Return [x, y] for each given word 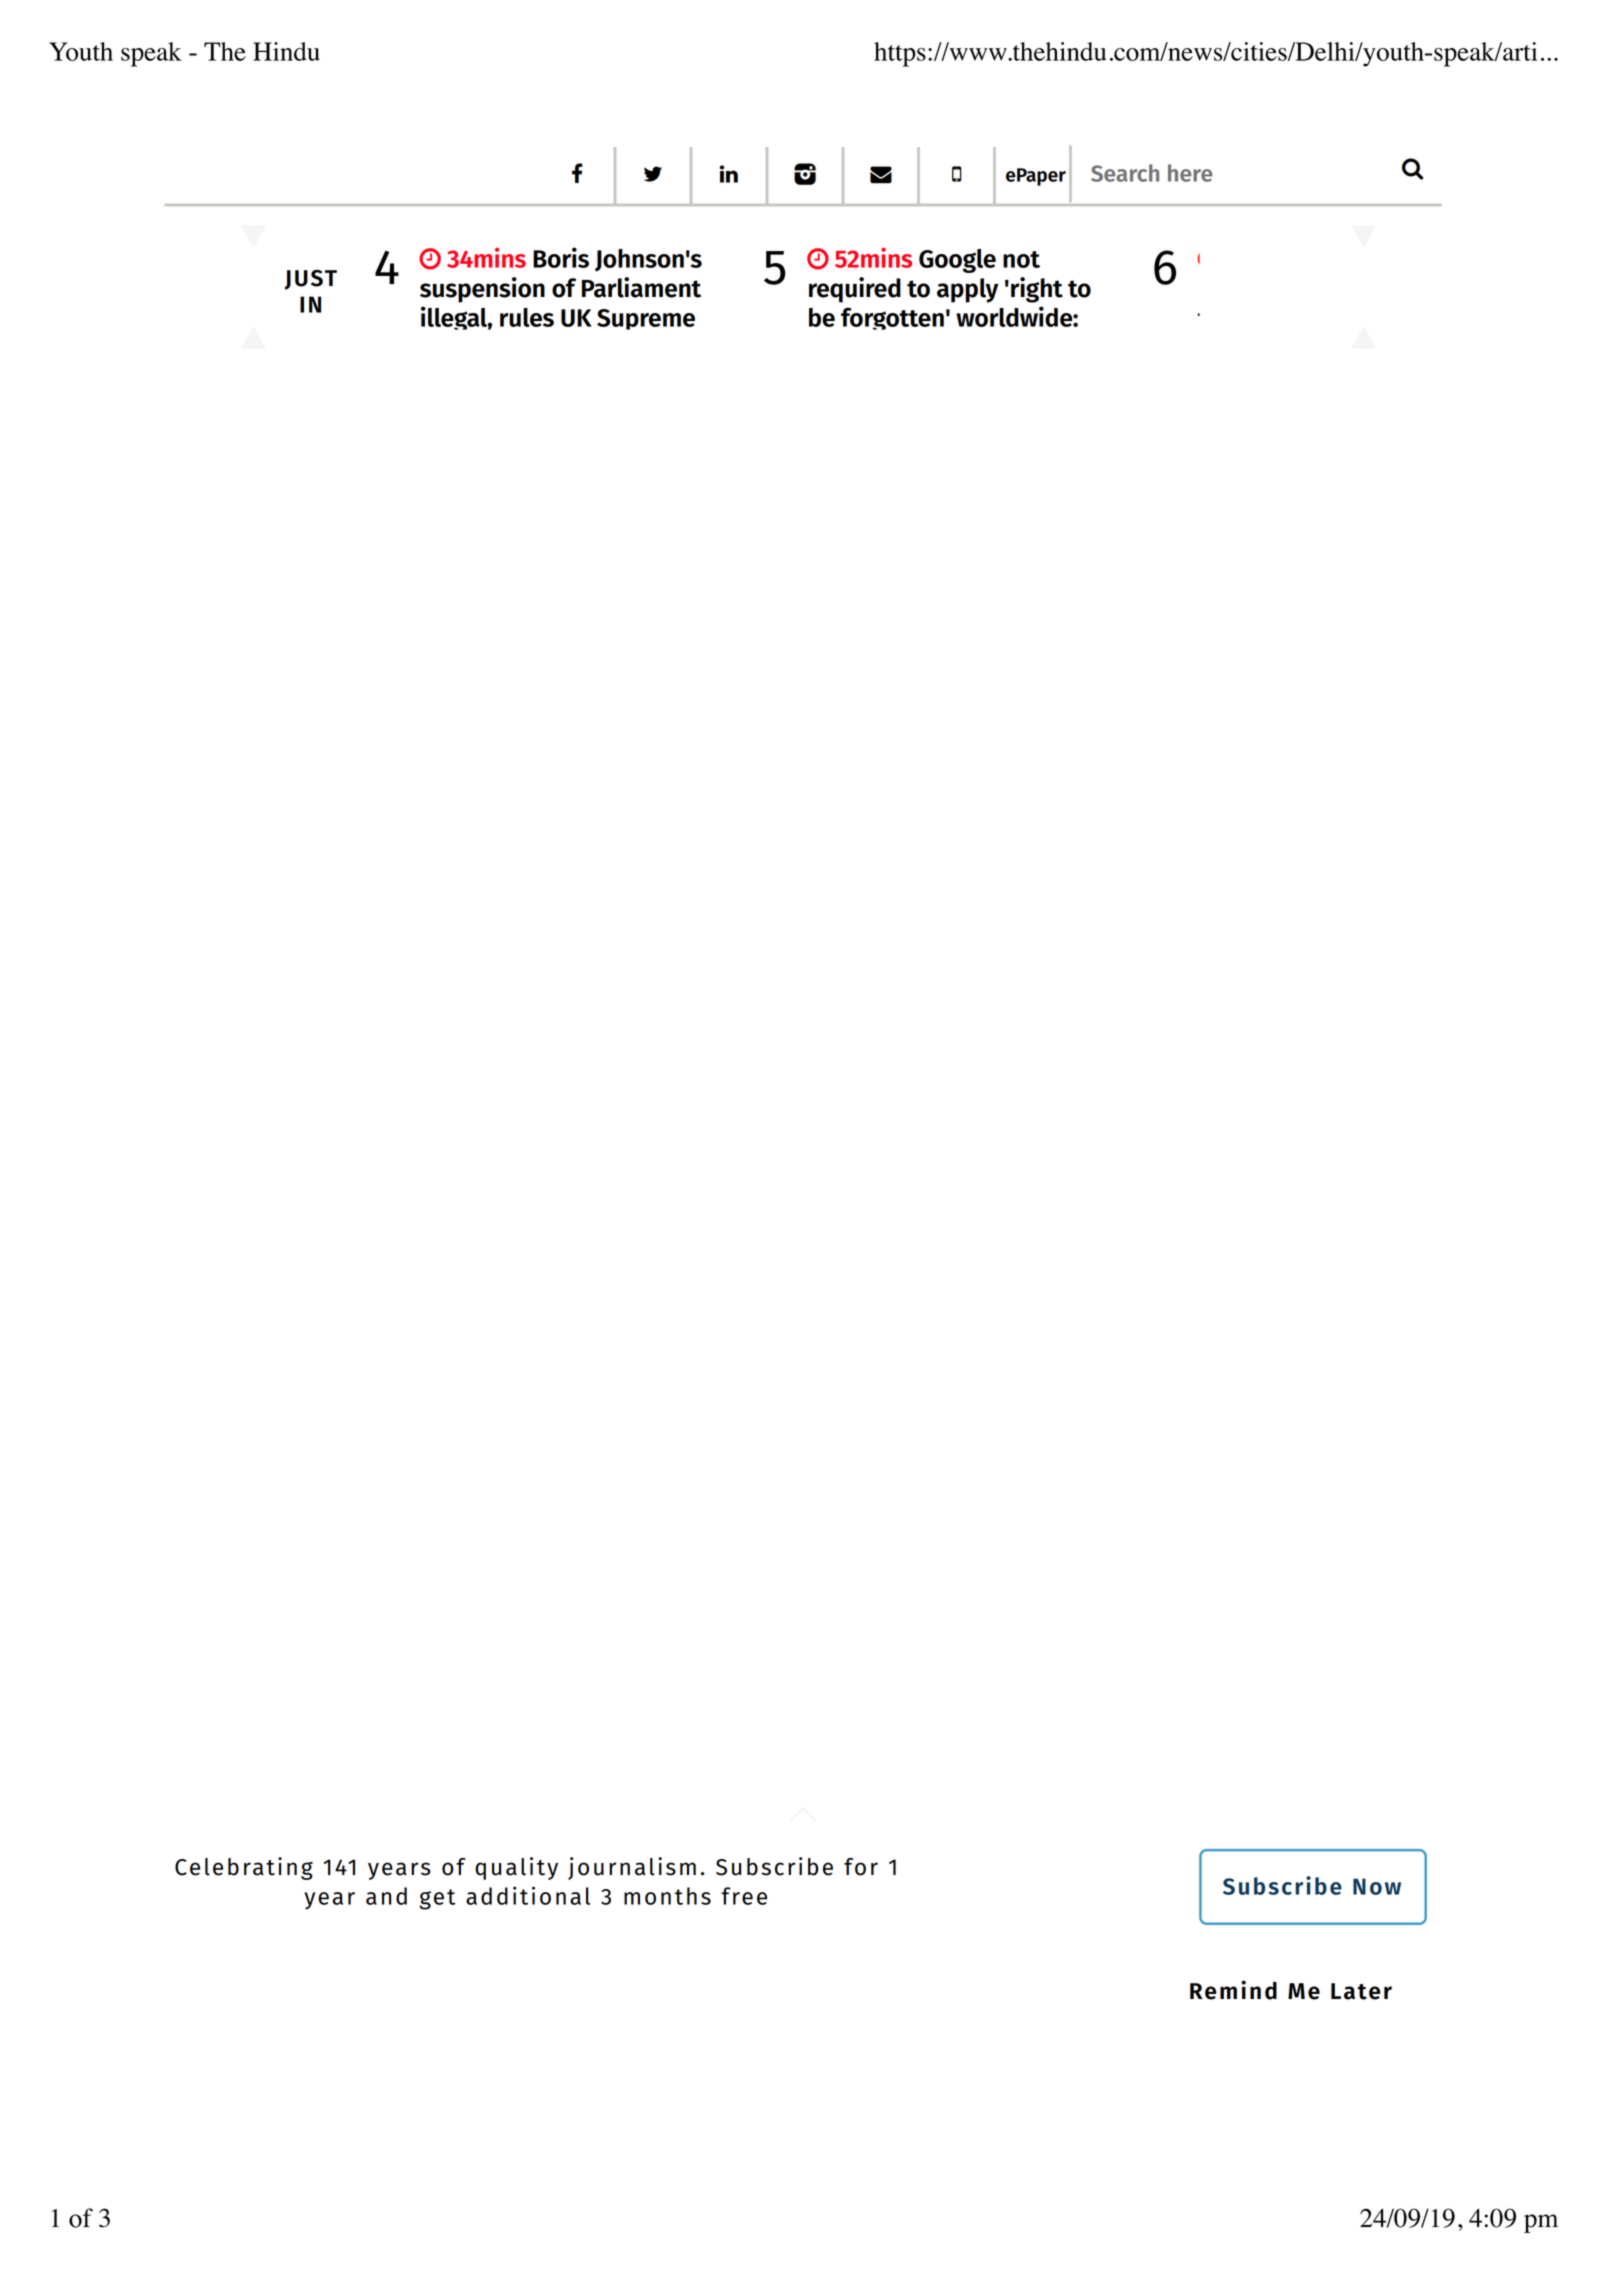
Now [1377, 1886]
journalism [632, 1868]
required [855, 290]
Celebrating [244, 1868]
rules [527, 317]
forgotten [892, 318]
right [1037, 290]
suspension [482, 290]
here [1190, 173]
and [386, 1896]
